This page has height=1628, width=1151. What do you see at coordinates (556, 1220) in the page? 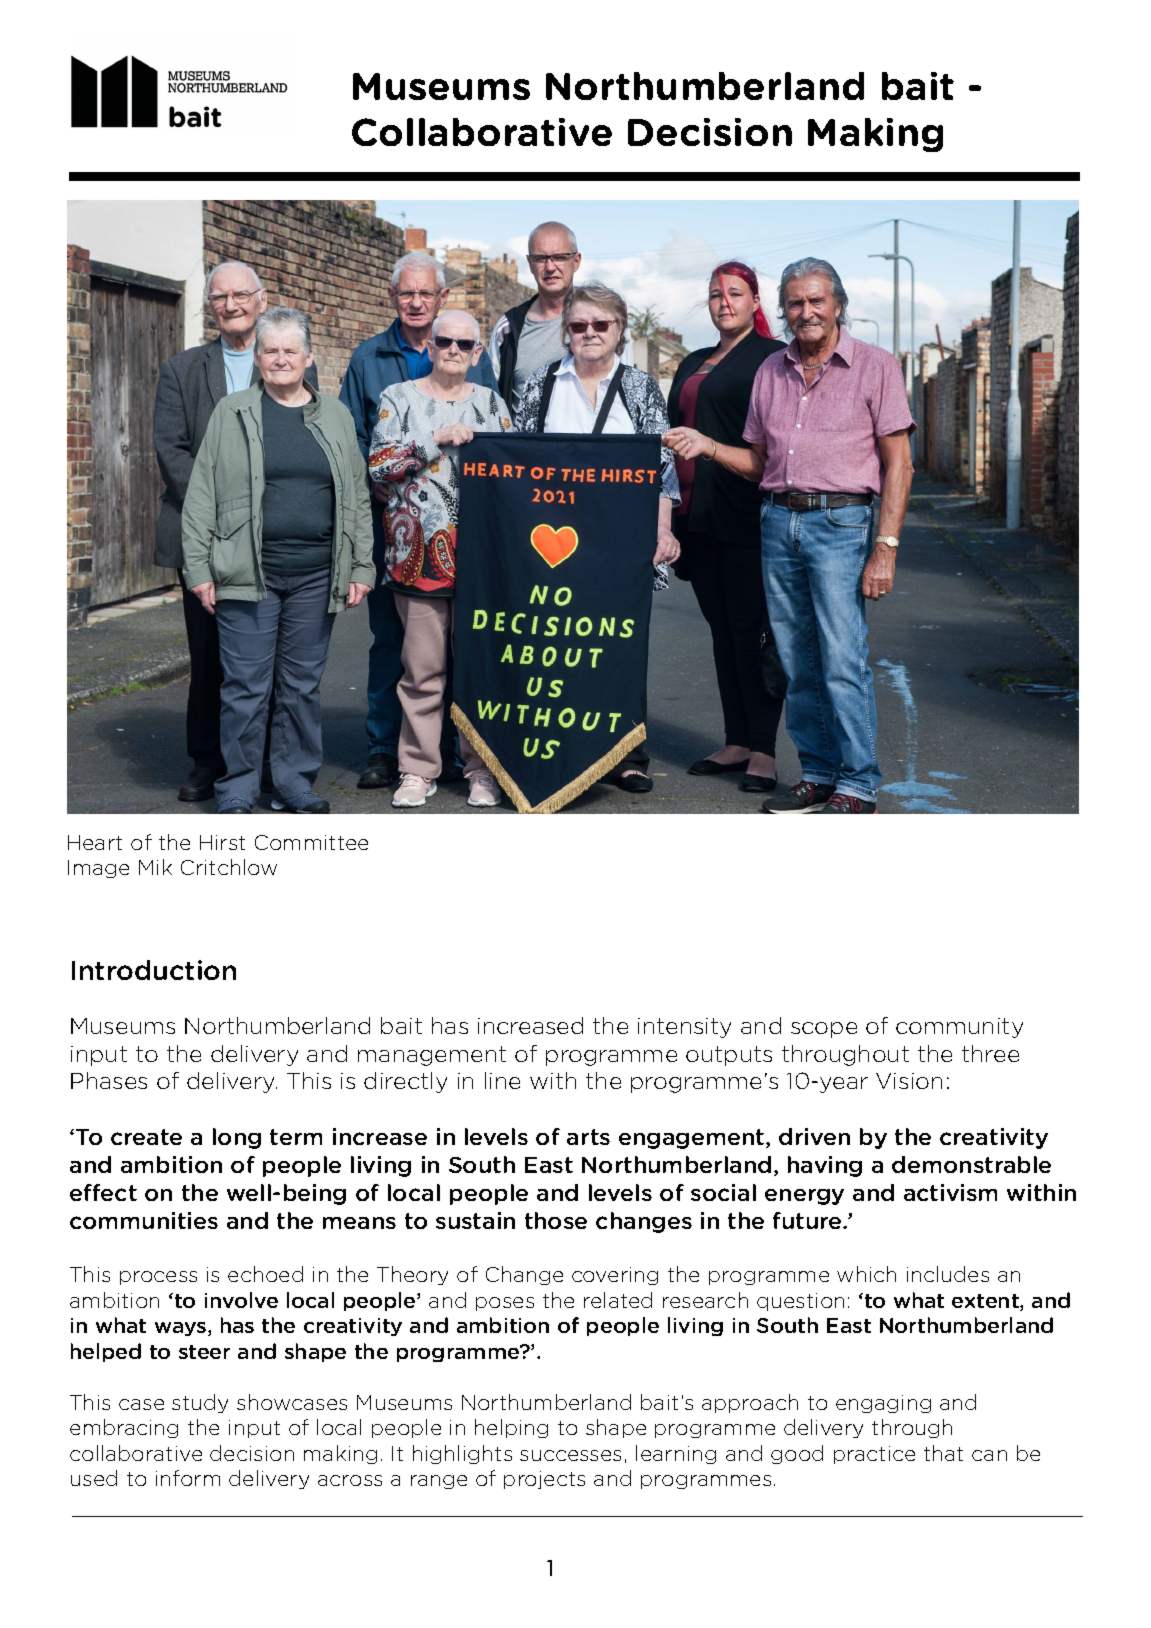
I see `those` at bounding box center [556, 1220].
